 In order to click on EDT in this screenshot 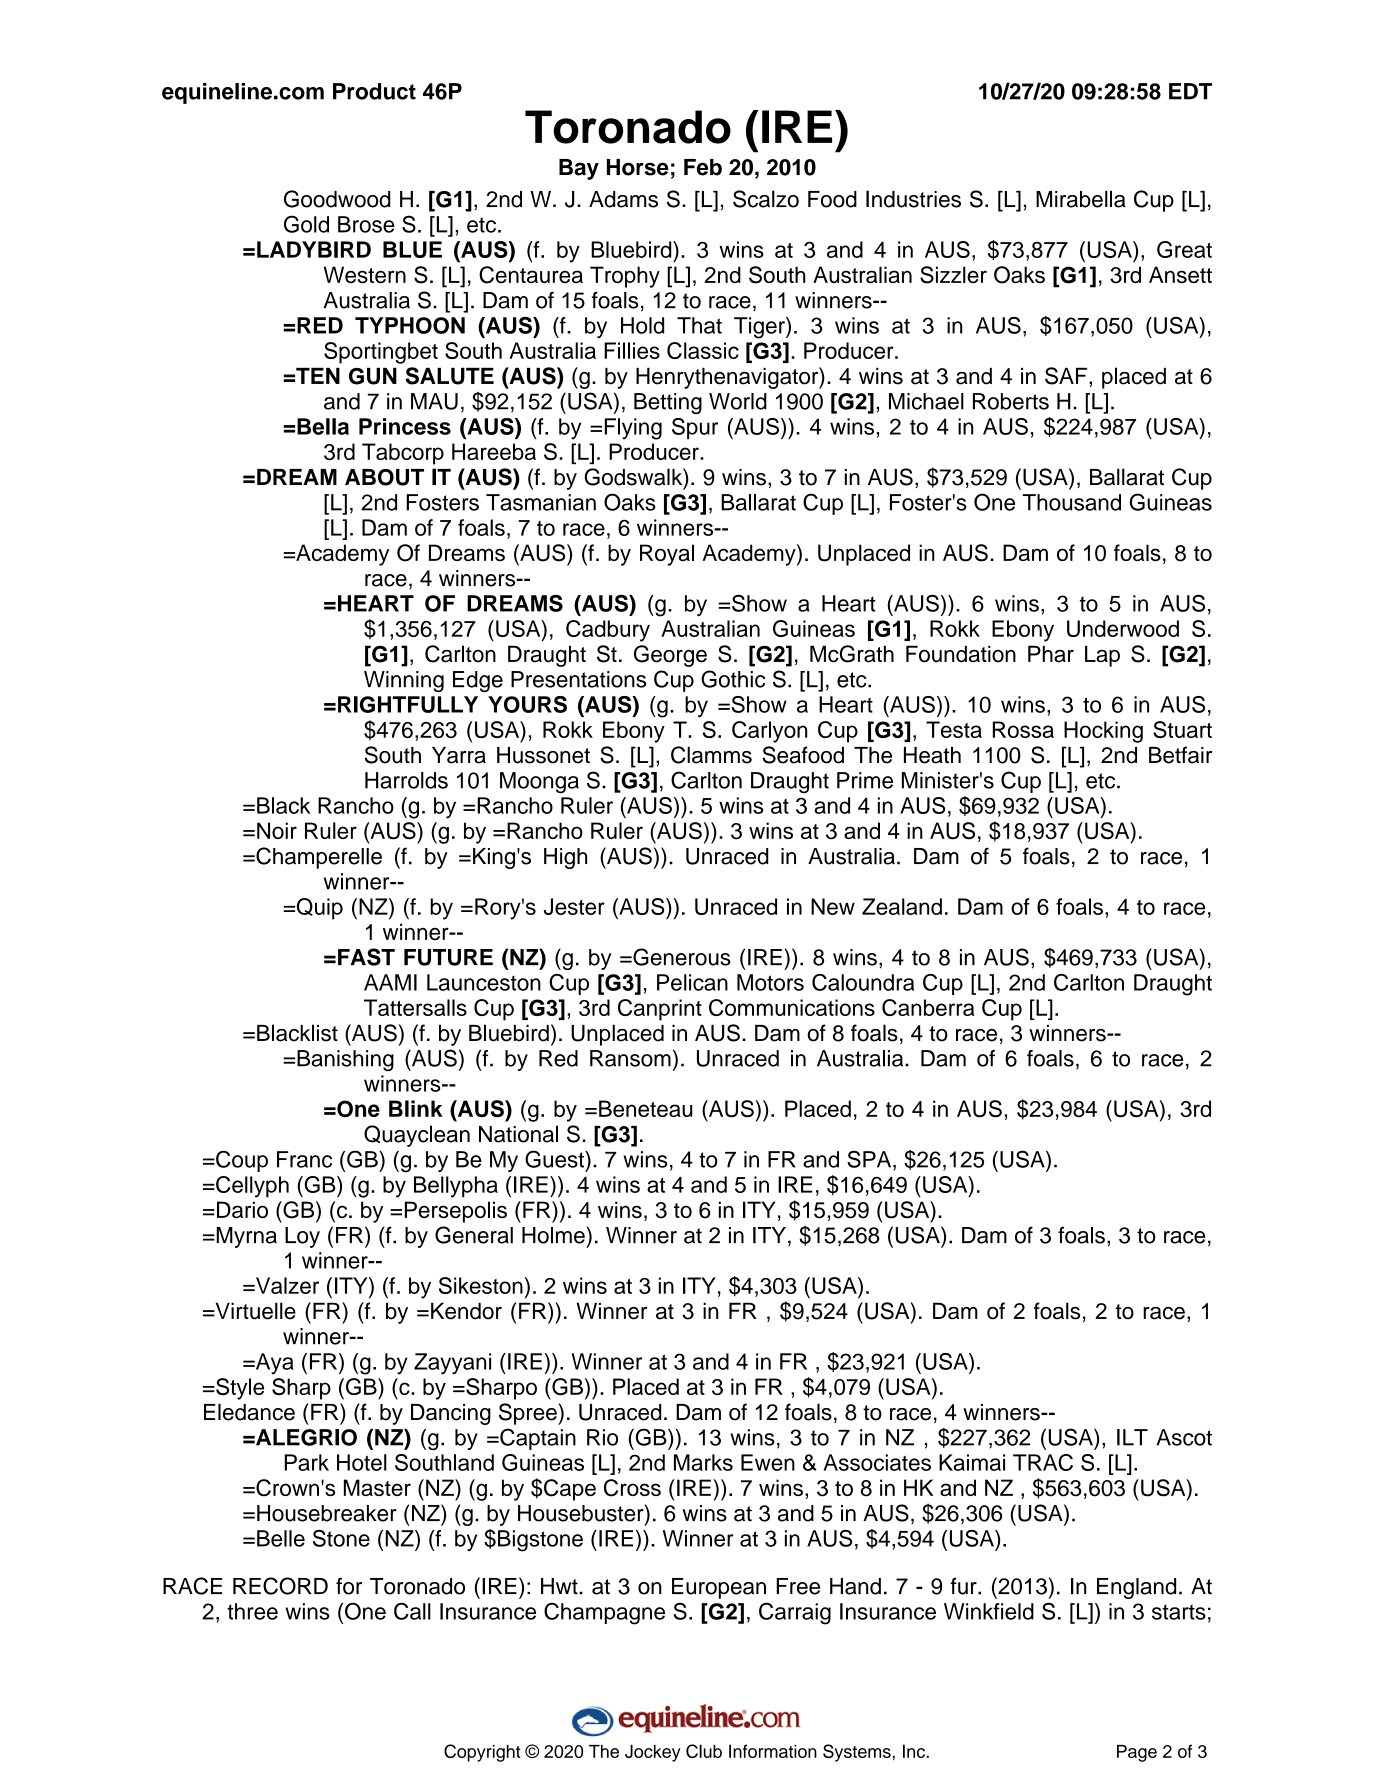, I will do `click(1190, 91)`.
